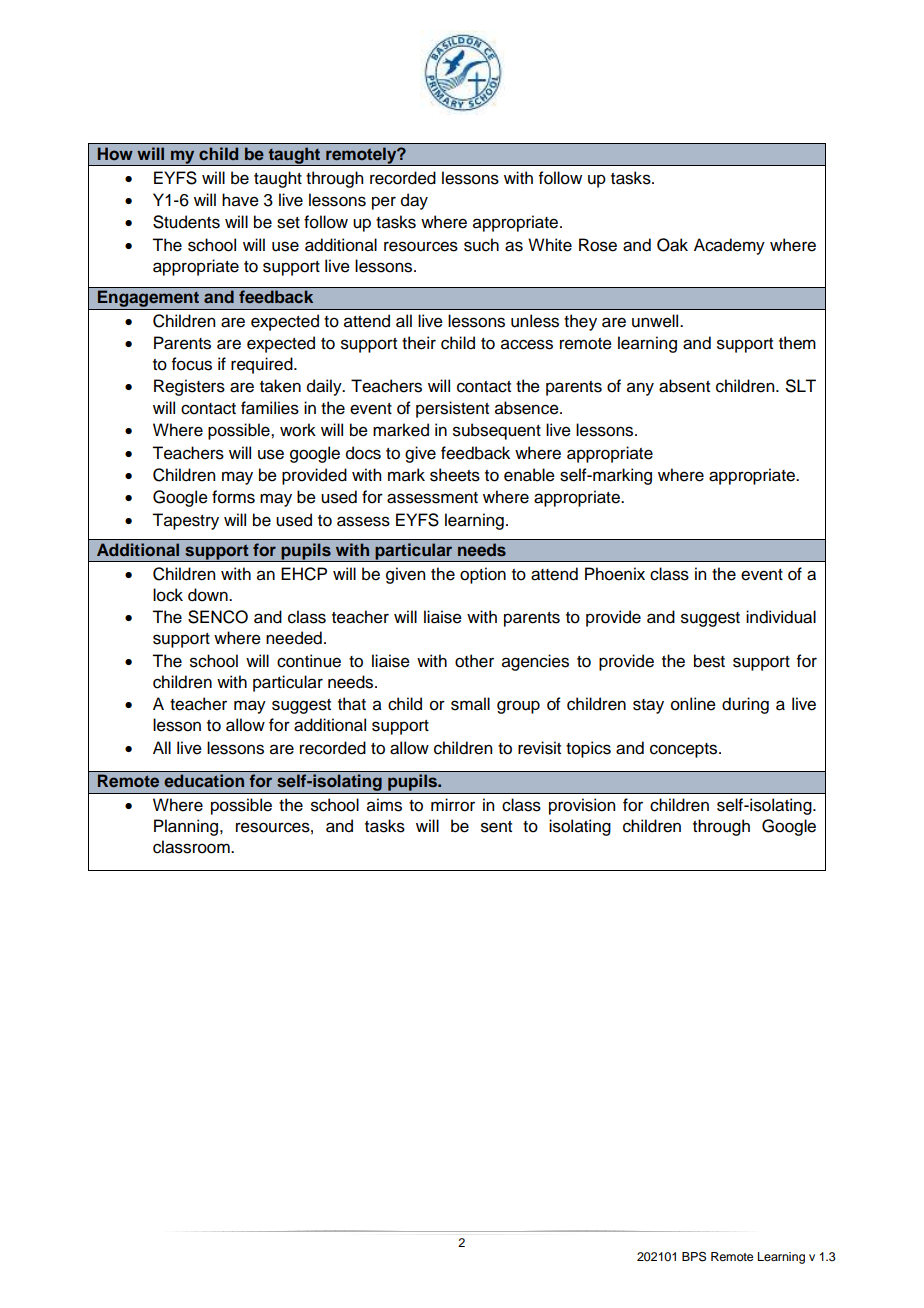  I want to click on option, so click(483, 575).
